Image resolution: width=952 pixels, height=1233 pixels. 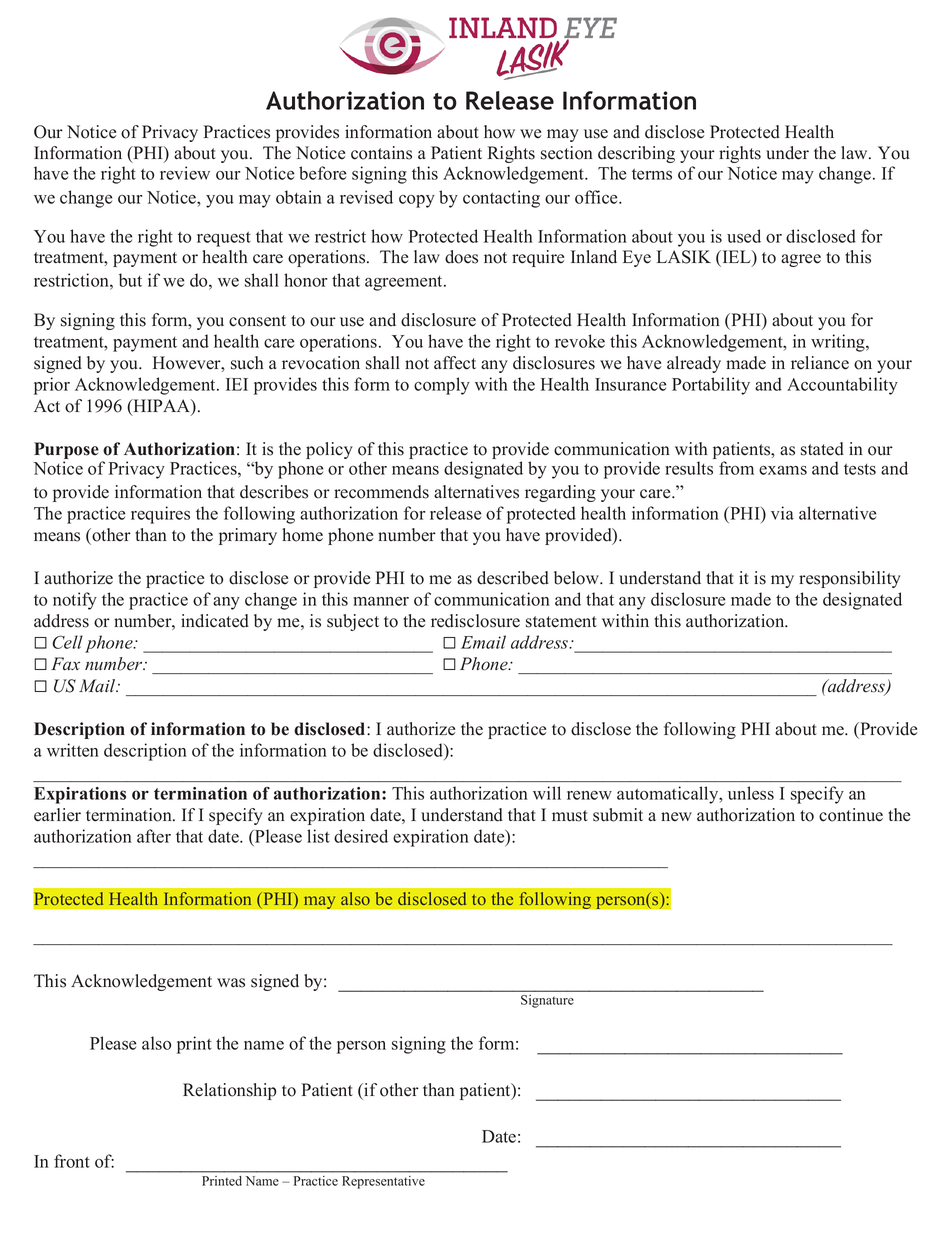 What do you see at coordinates (383, 1182) in the page?
I see `Representative` at bounding box center [383, 1182].
